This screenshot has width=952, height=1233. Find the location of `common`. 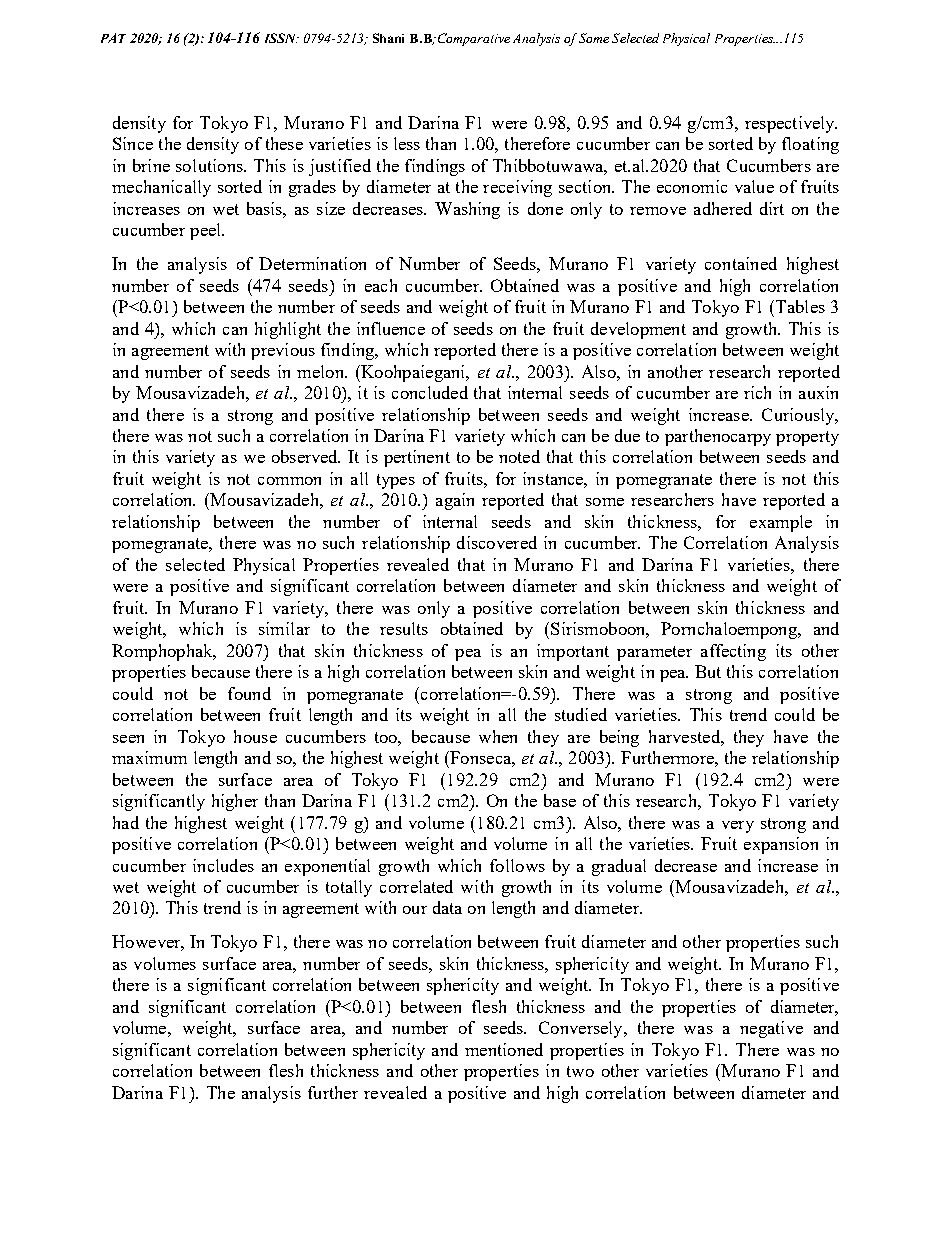

common is located at coordinates (289, 481).
